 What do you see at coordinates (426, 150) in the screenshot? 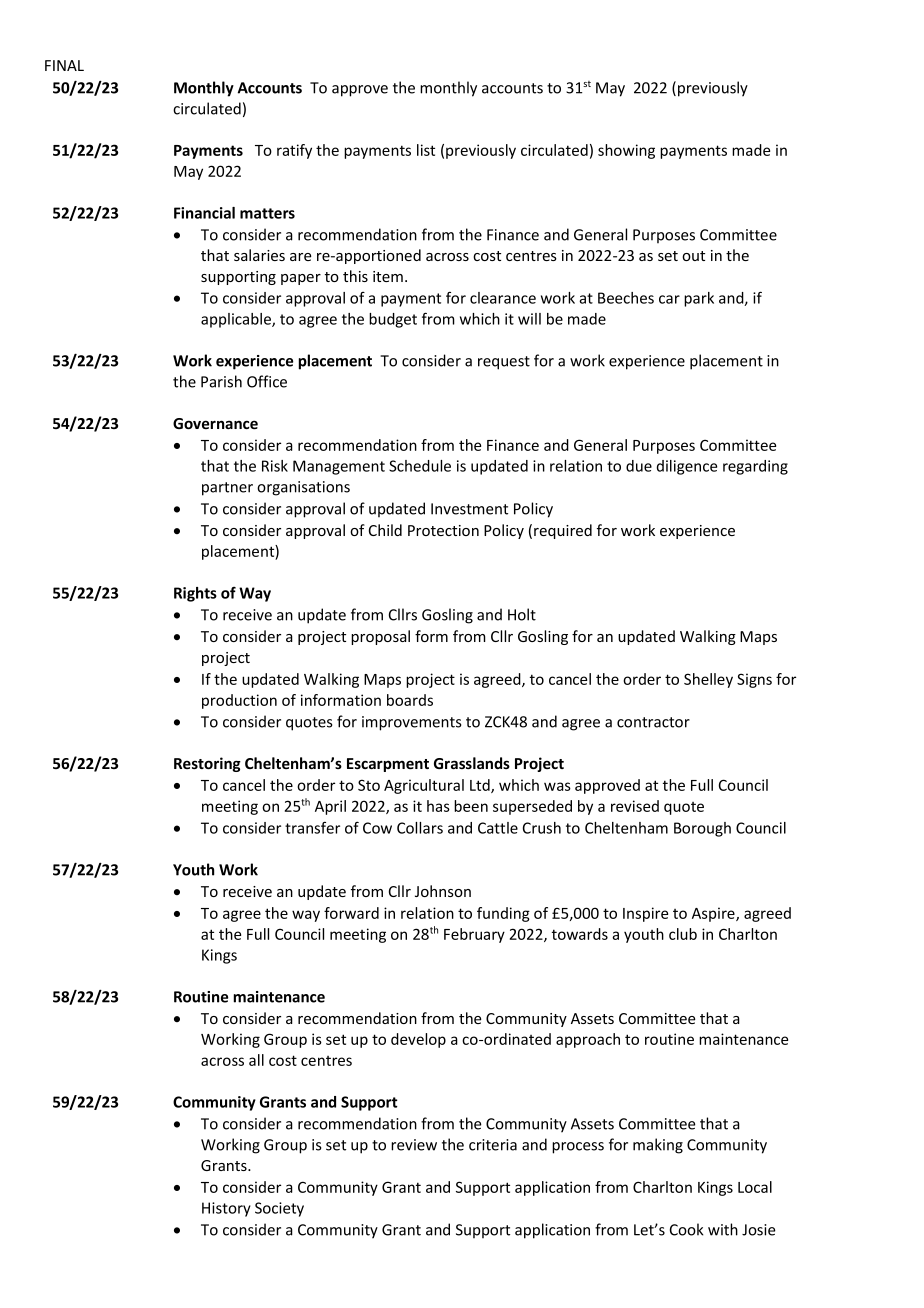
I see `list` at bounding box center [426, 150].
